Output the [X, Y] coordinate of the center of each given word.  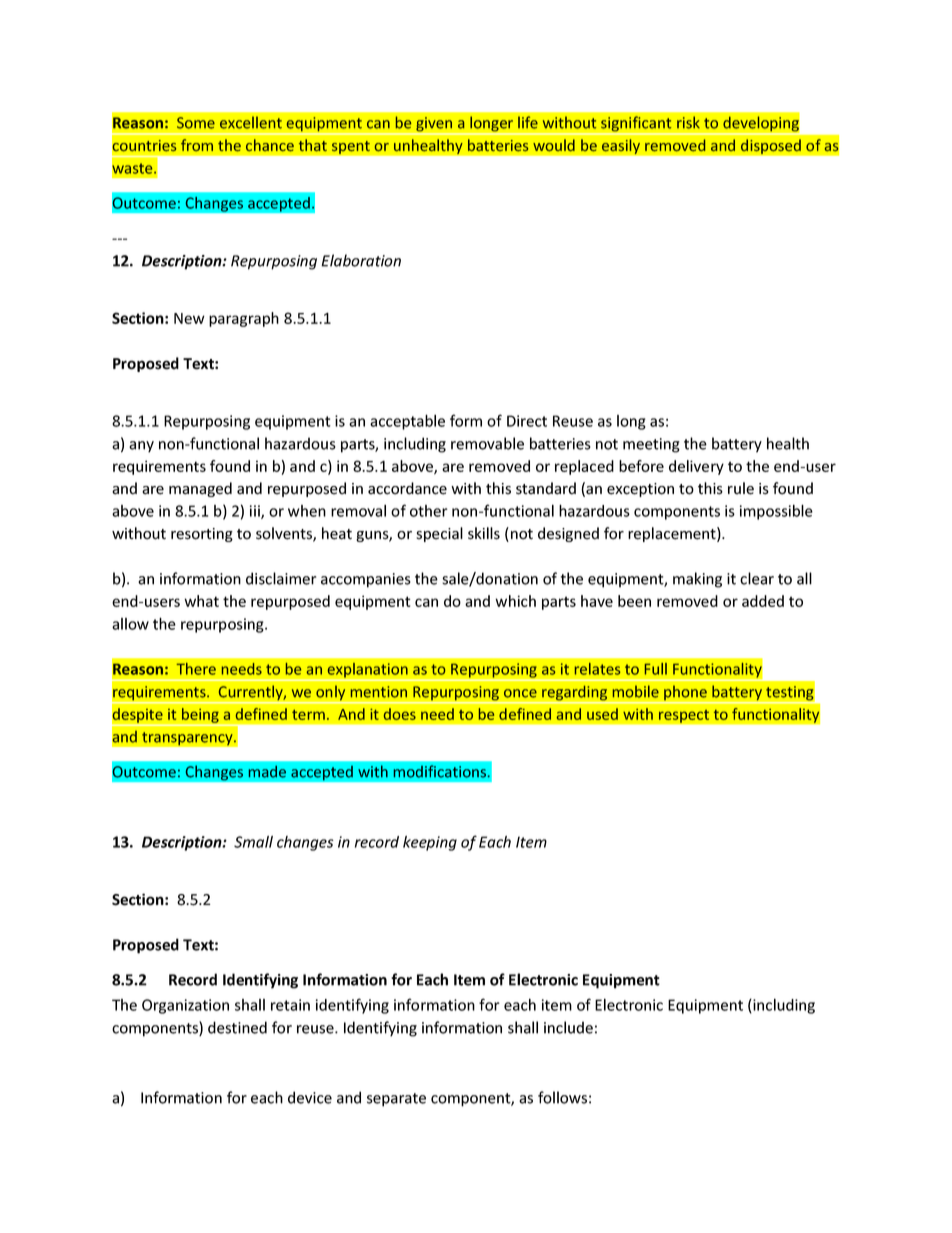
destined [237, 1027]
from [197, 145]
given [434, 125]
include [568, 1027]
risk [688, 122]
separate [396, 1100]
